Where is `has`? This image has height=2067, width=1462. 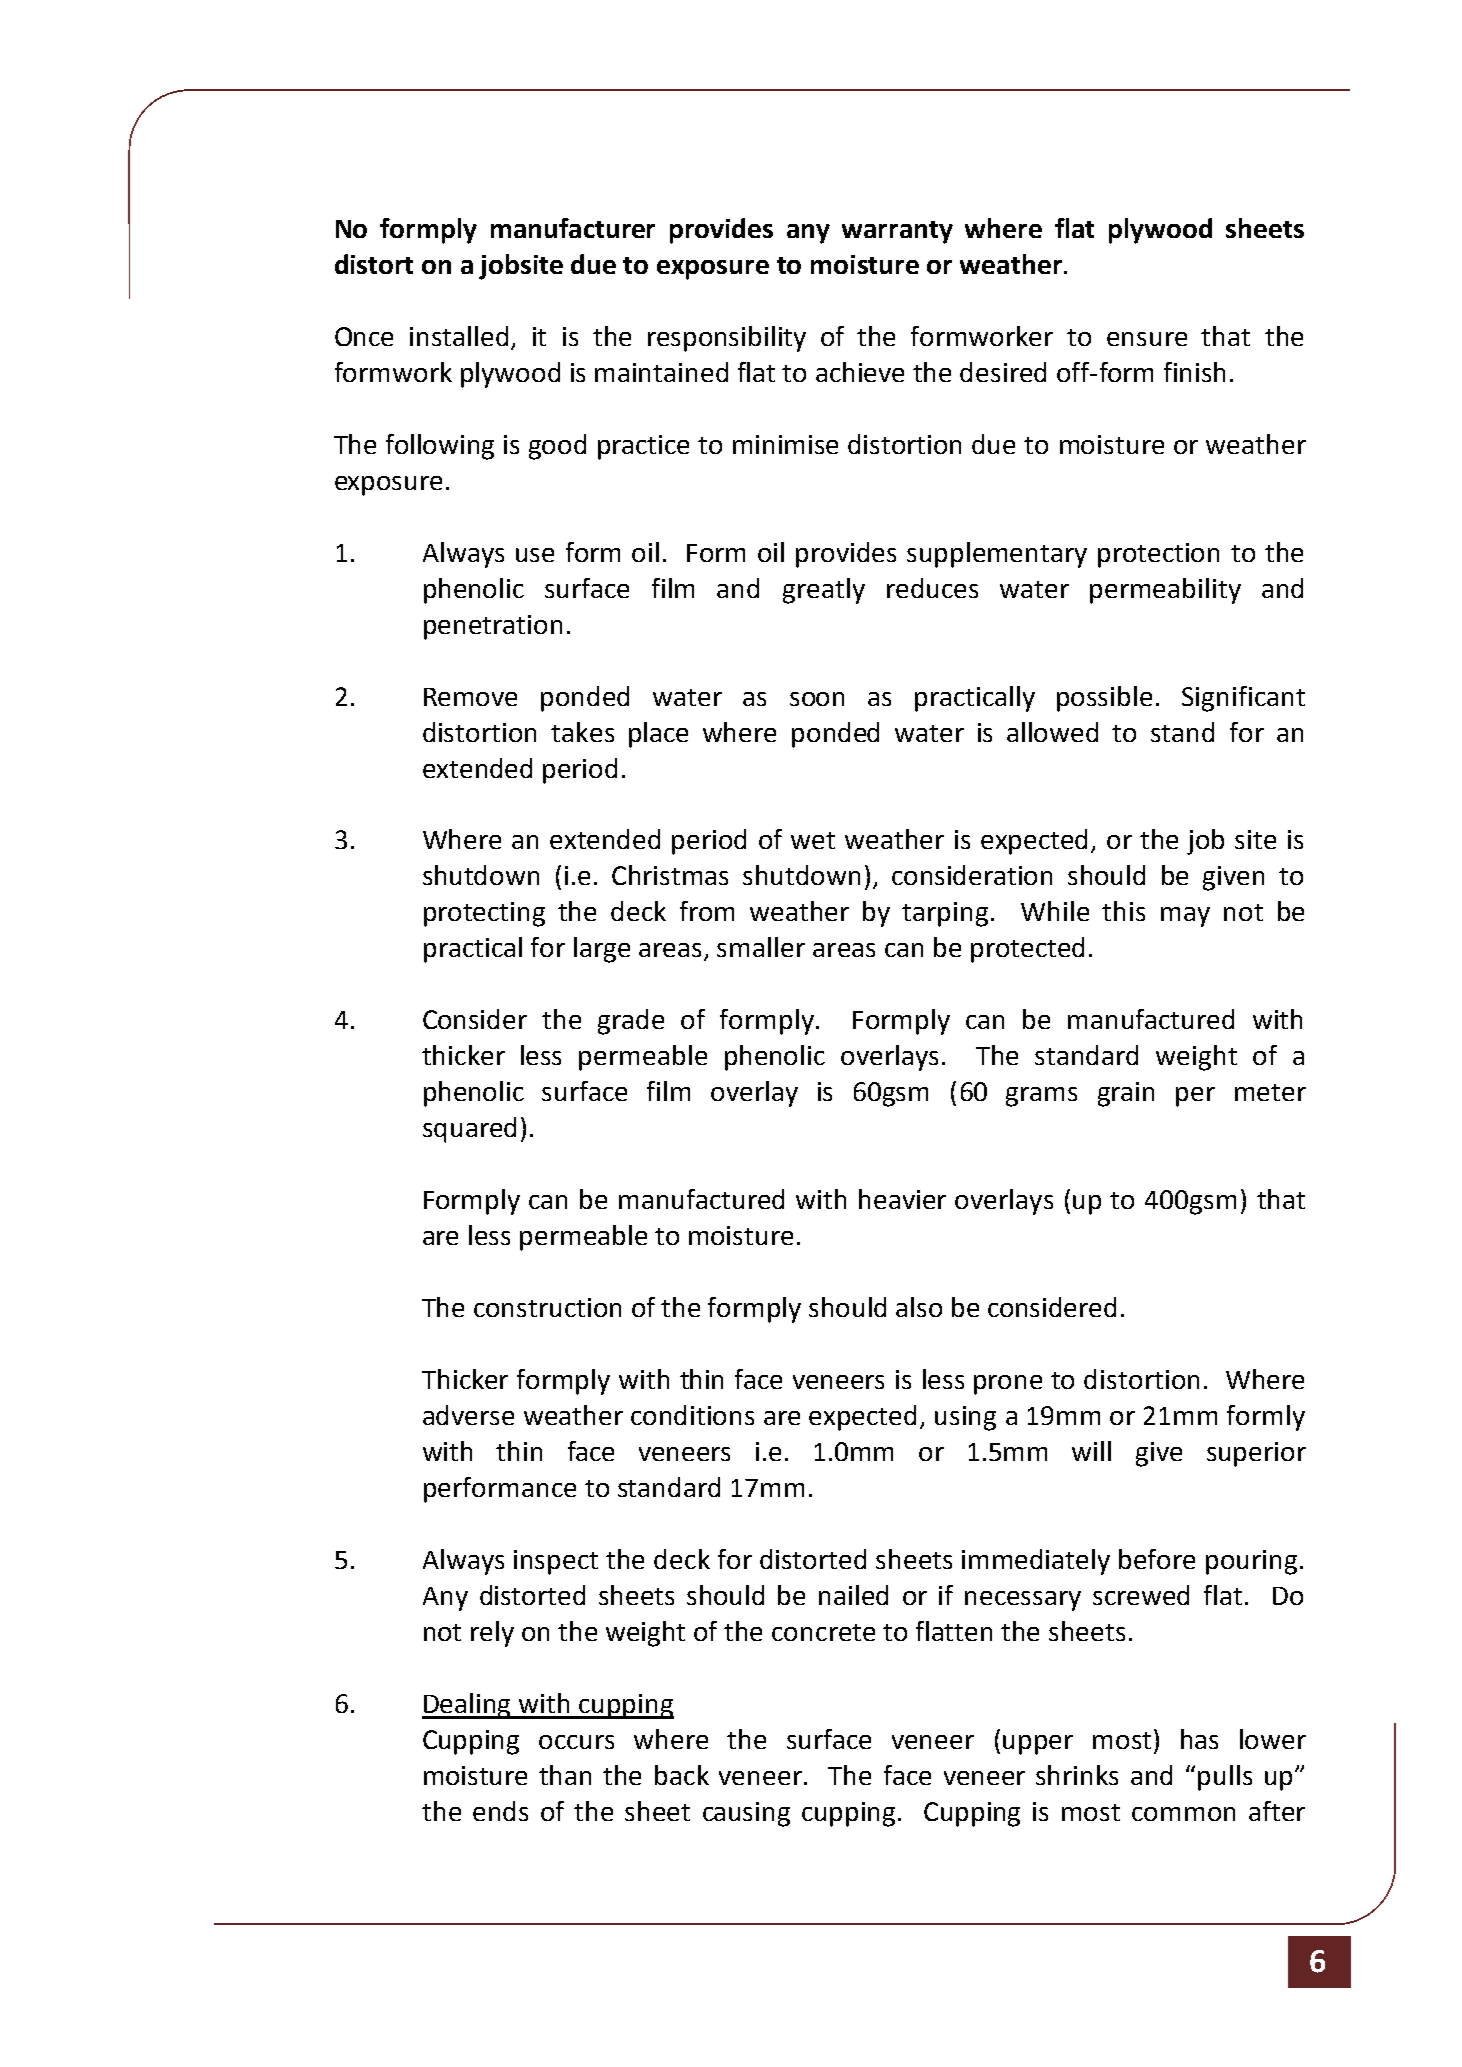
has is located at coordinates (1199, 1739).
